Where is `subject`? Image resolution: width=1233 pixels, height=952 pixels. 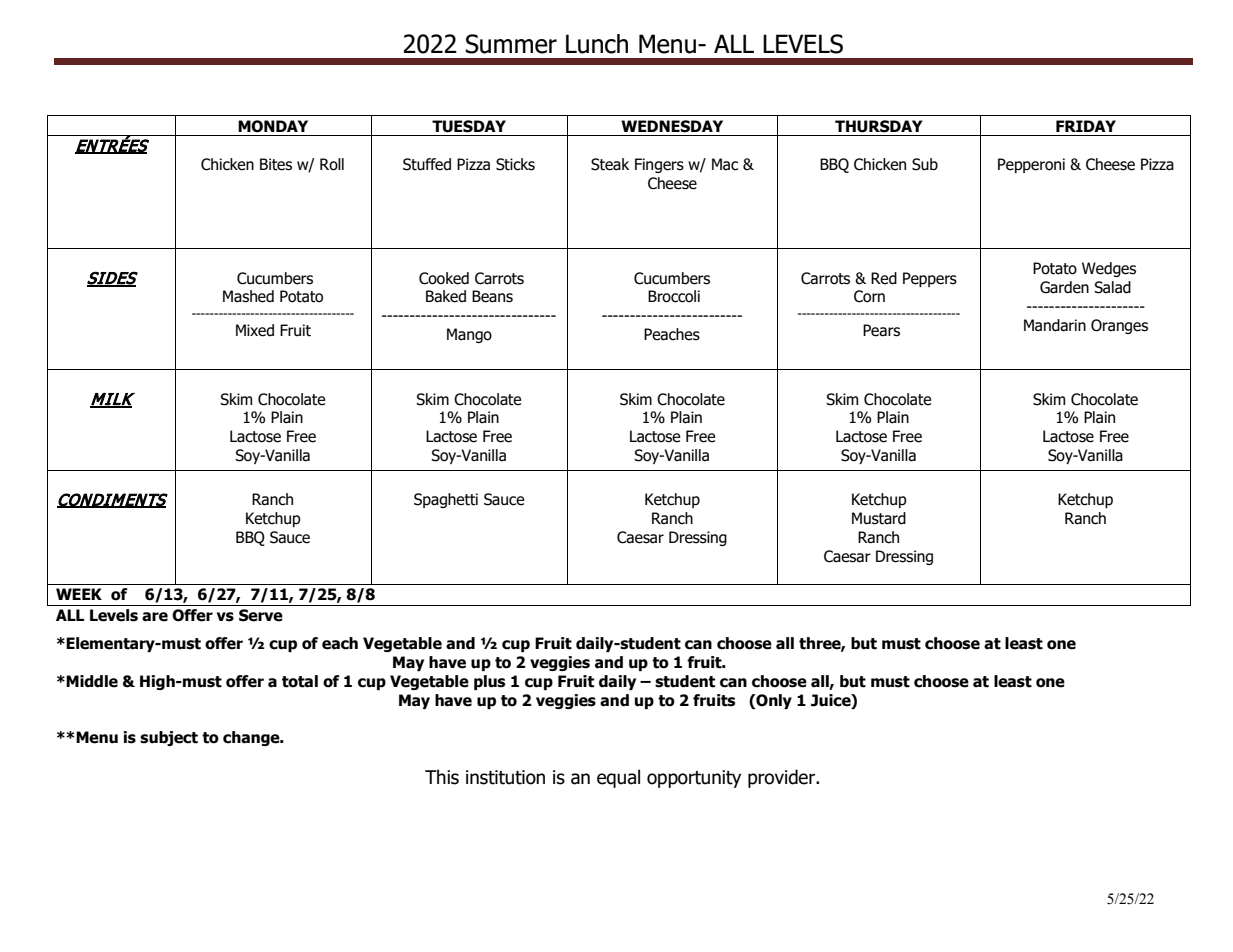 subject is located at coordinates (169, 738).
